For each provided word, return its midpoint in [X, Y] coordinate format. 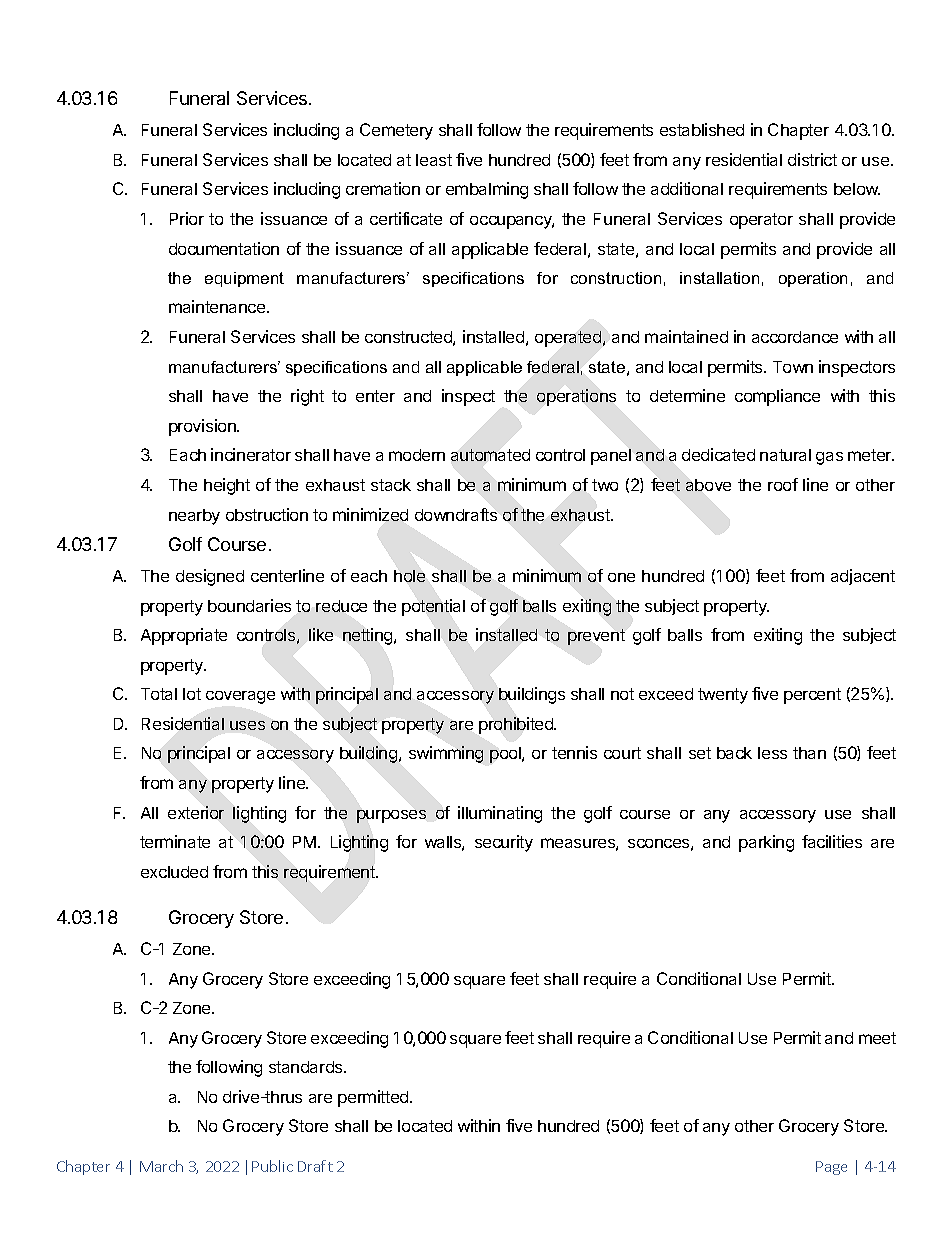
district [812, 159]
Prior [187, 218]
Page [831, 1168]
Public [272, 1166]
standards [307, 1067]
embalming [487, 190]
